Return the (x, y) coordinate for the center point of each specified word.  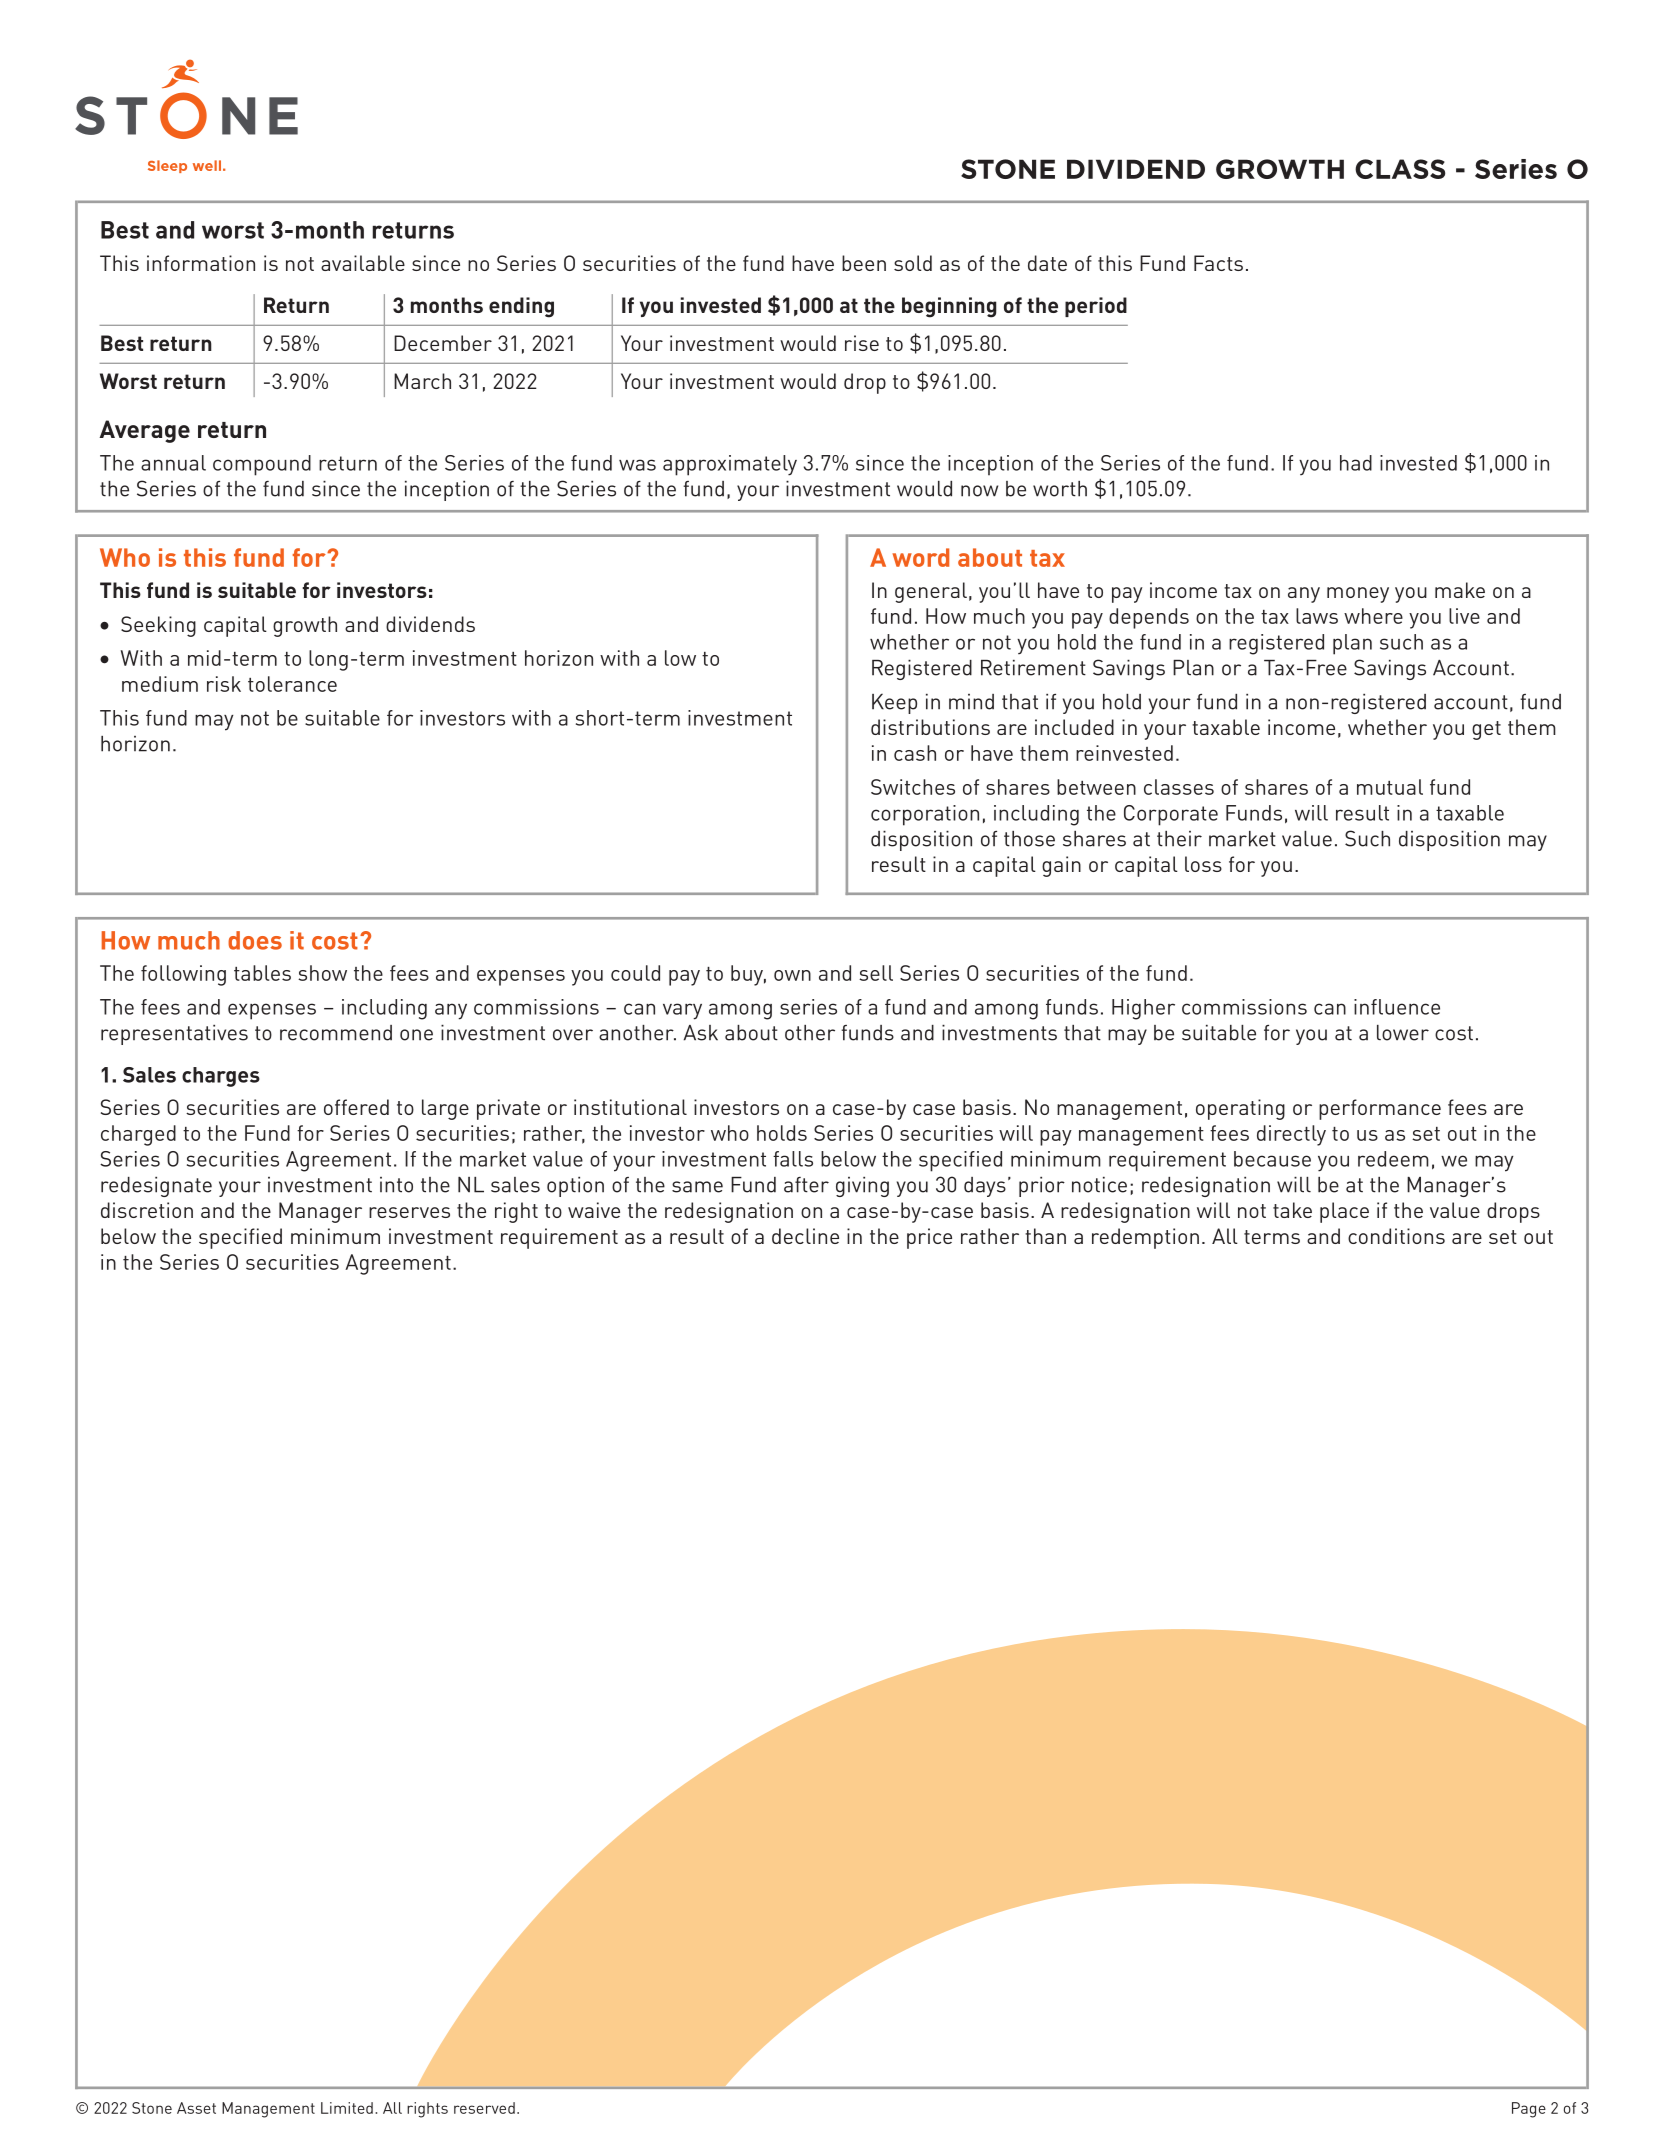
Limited (347, 2108)
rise (862, 343)
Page (1529, 2110)
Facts (1218, 263)
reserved (484, 2108)
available (363, 263)
